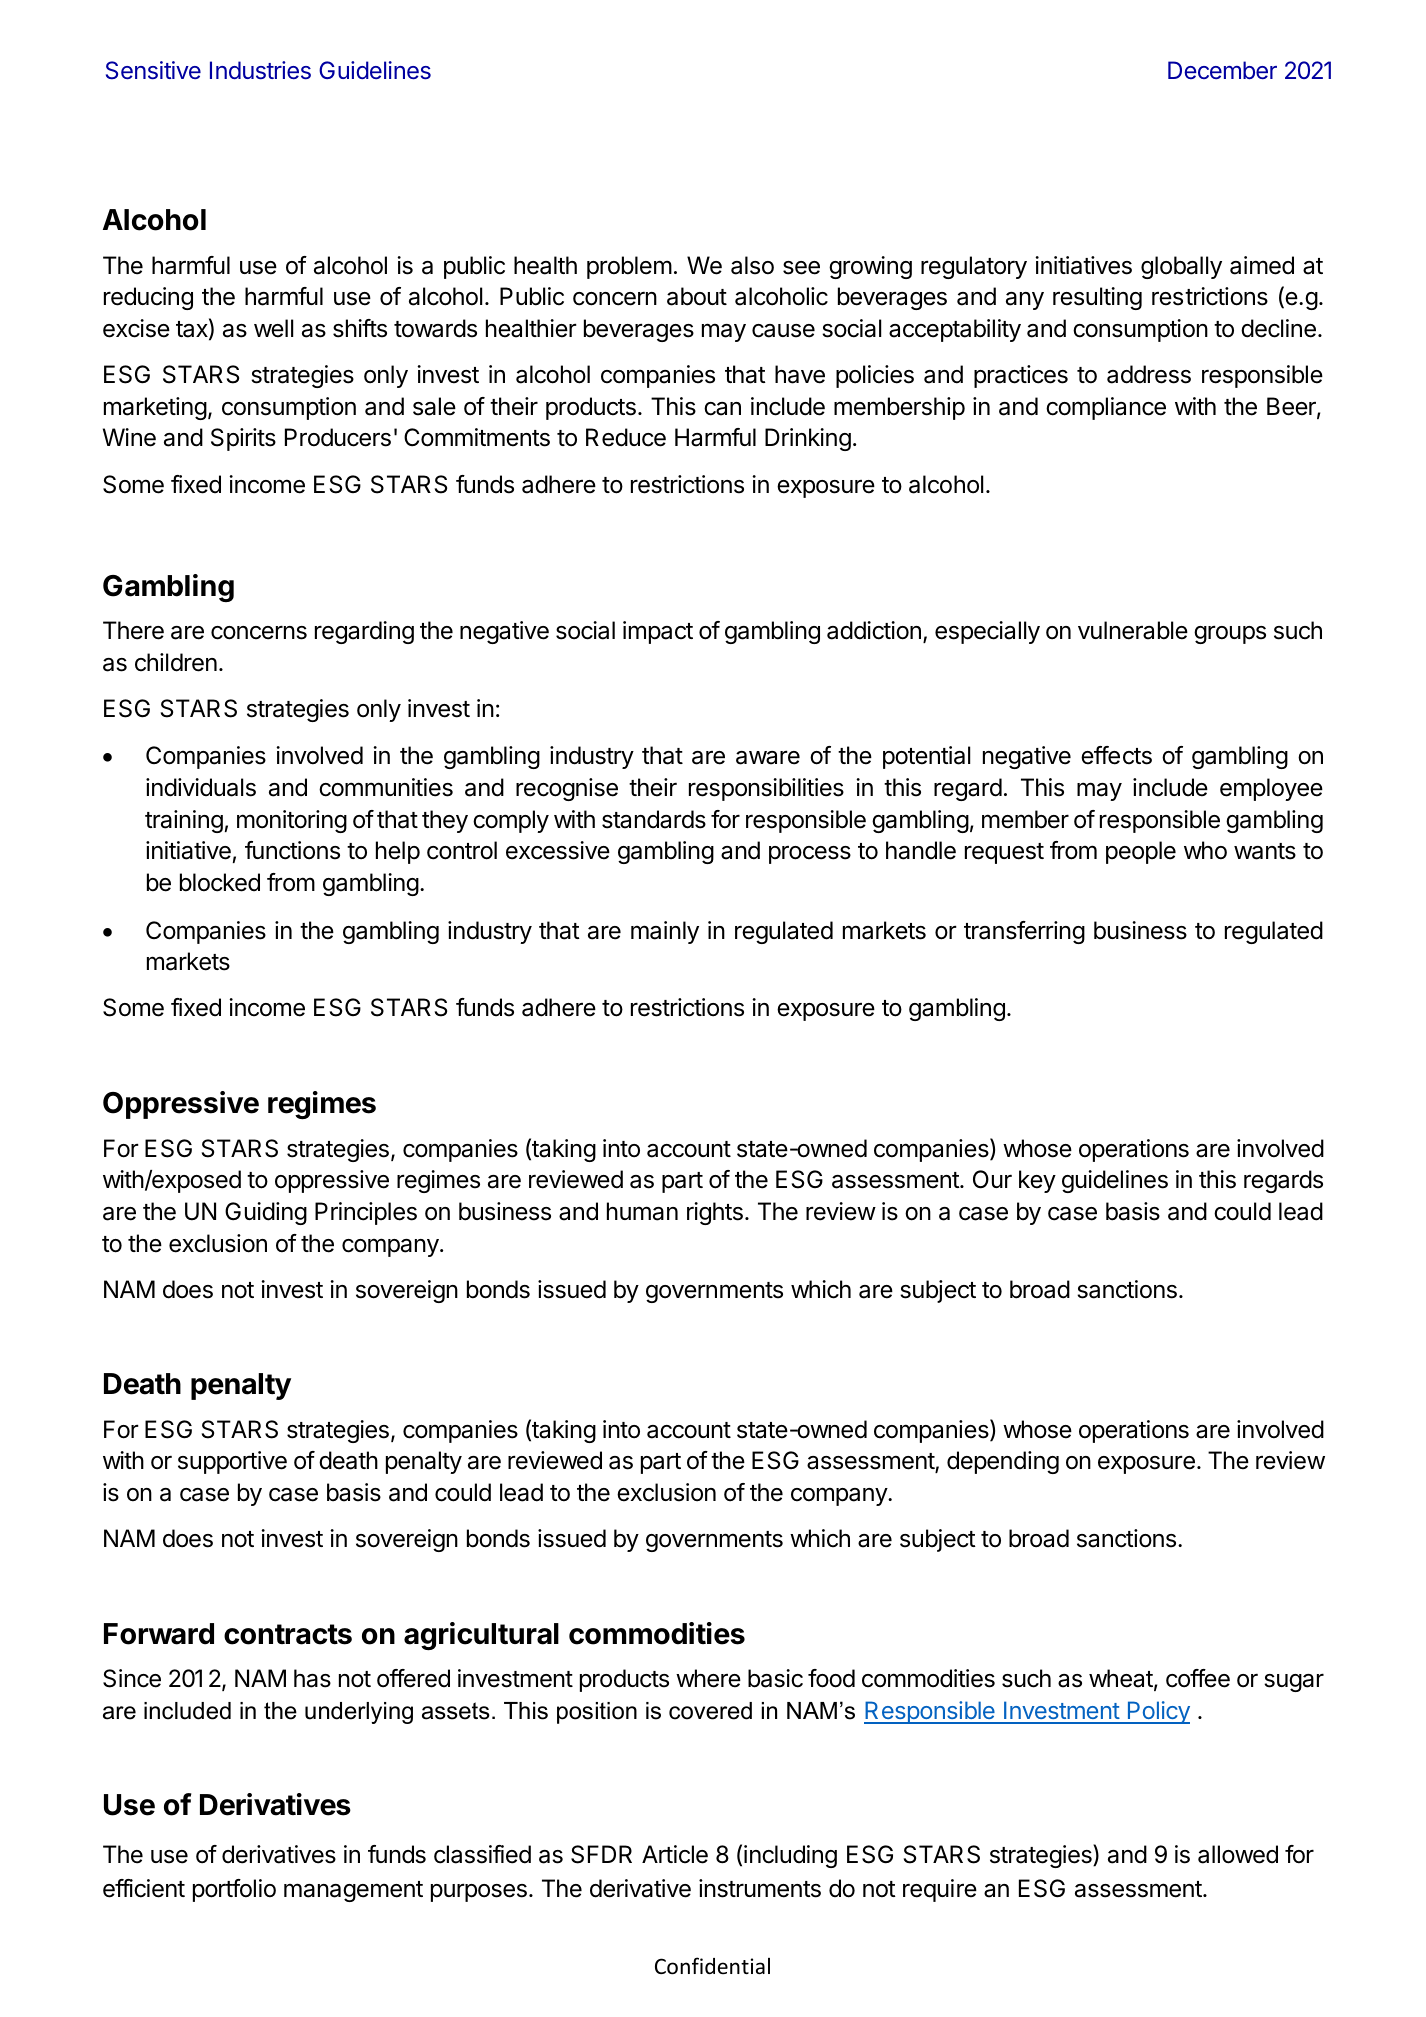 This screenshot has width=1426, height=2017. What do you see at coordinates (658, 632) in the screenshot?
I see `impact` at bounding box center [658, 632].
